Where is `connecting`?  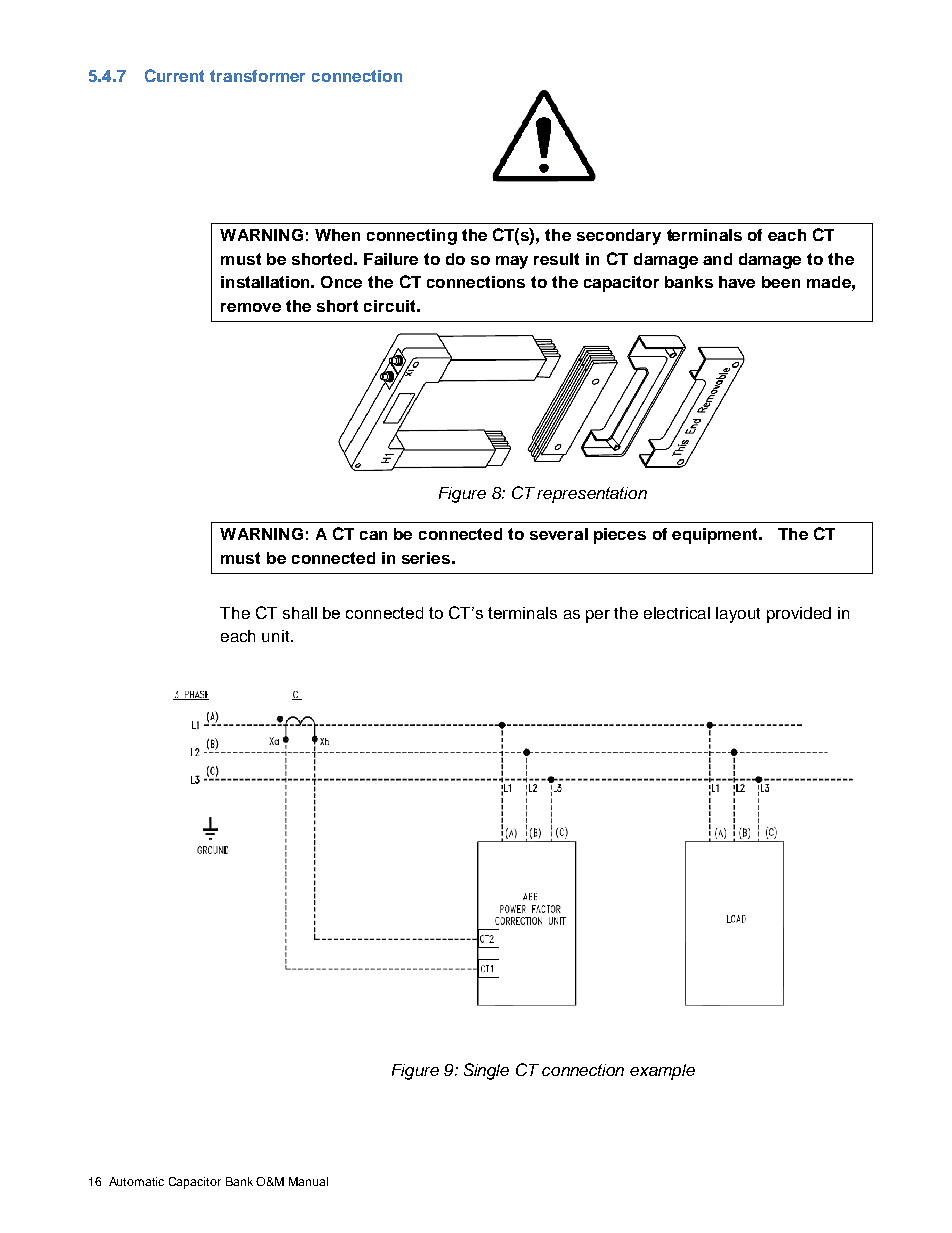
connecting is located at coordinates (412, 237).
